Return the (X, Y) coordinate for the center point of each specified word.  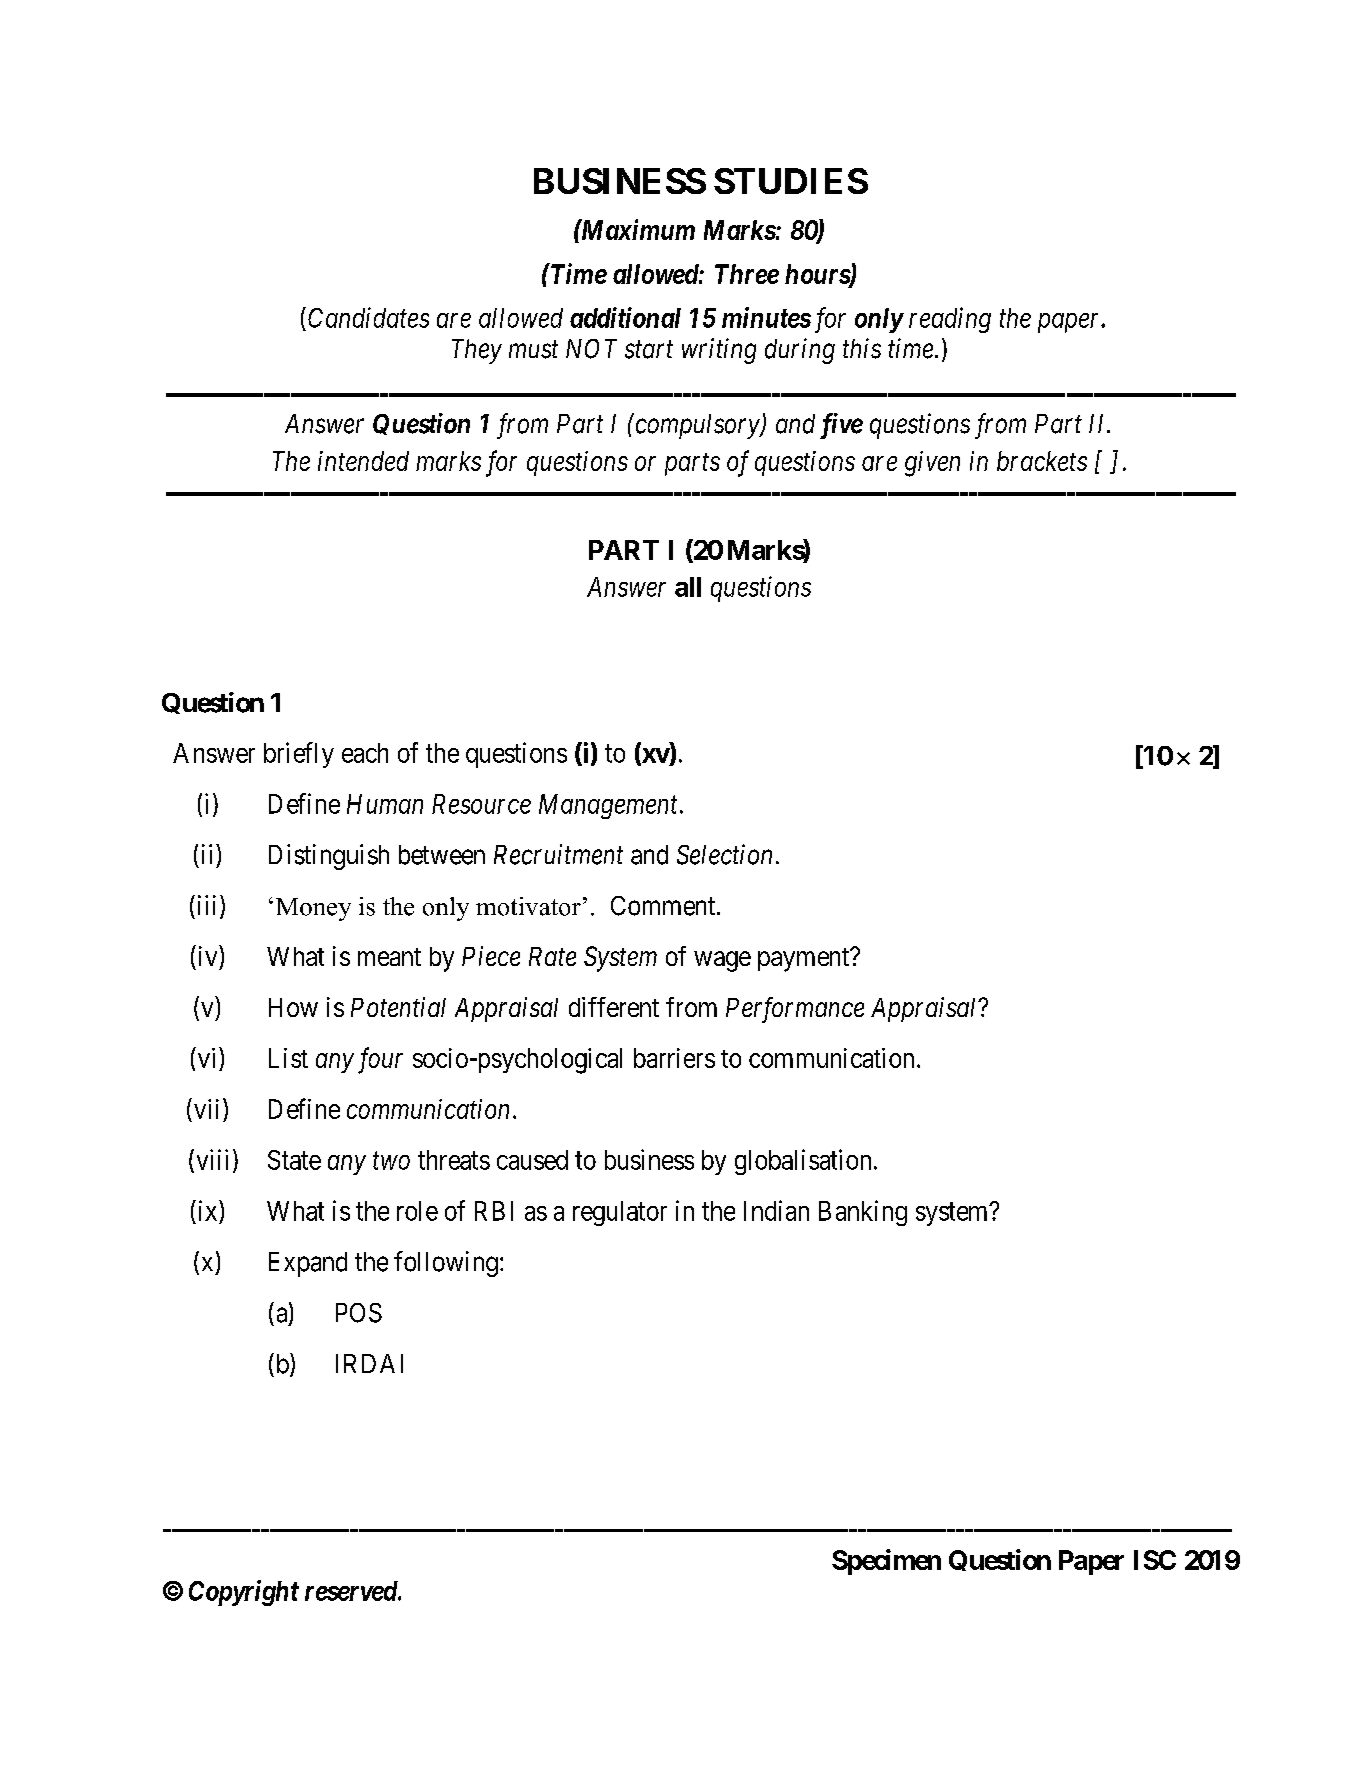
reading (950, 320)
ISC (1155, 1560)
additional (625, 317)
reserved (352, 1591)
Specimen (886, 1562)
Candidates (368, 317)
